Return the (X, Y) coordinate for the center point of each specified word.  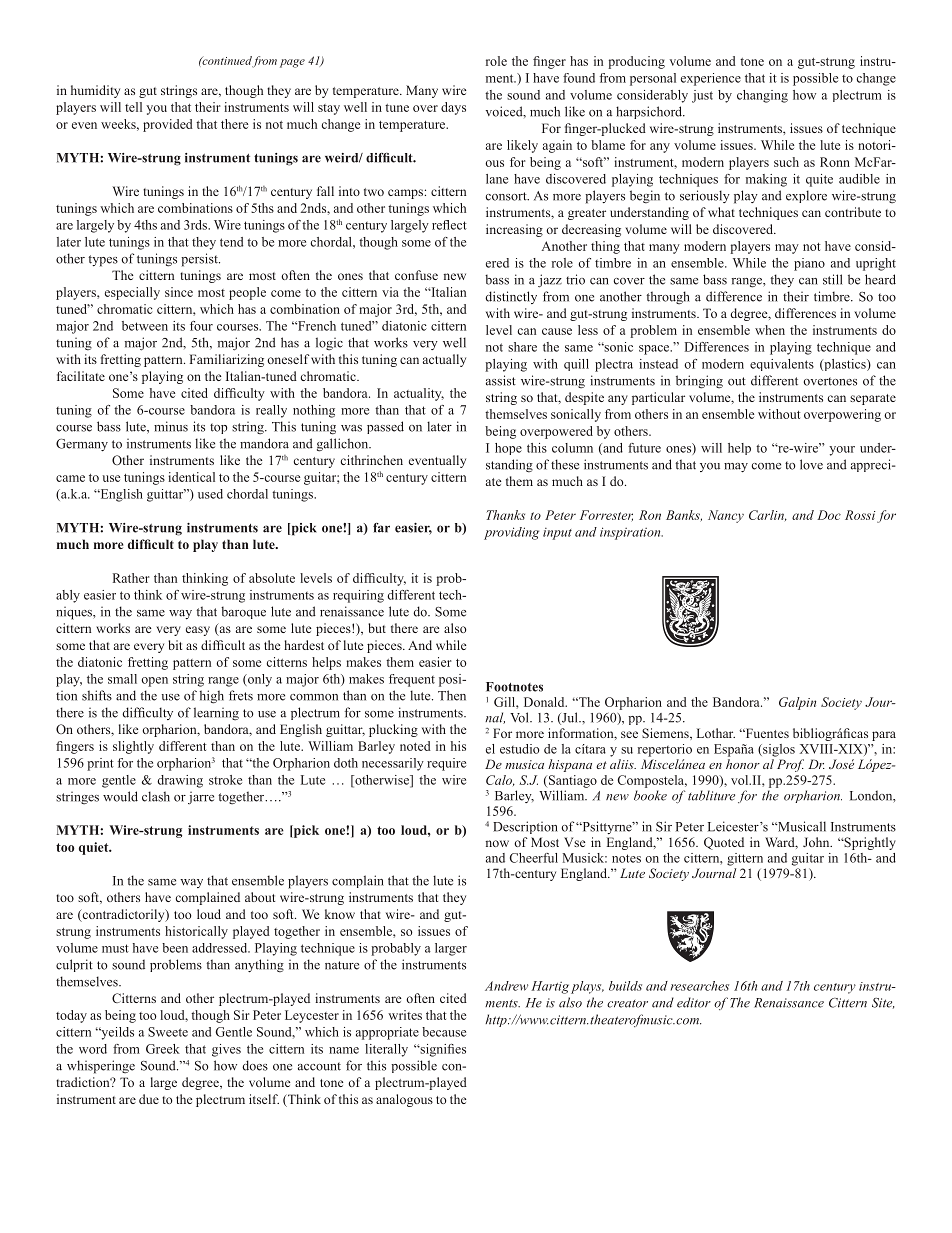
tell (133, 107)
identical (191, 477)
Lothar (716, 733)
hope (508, 449)
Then (452, 695)
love (811, 464)
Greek (163, 1049)
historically (196, 932)
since (179, 292)
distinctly (511, 297)
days (453, 108)
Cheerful (534, 858)
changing (762, 96)
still (832, 279)
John (817, 842)
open (154, 682)
